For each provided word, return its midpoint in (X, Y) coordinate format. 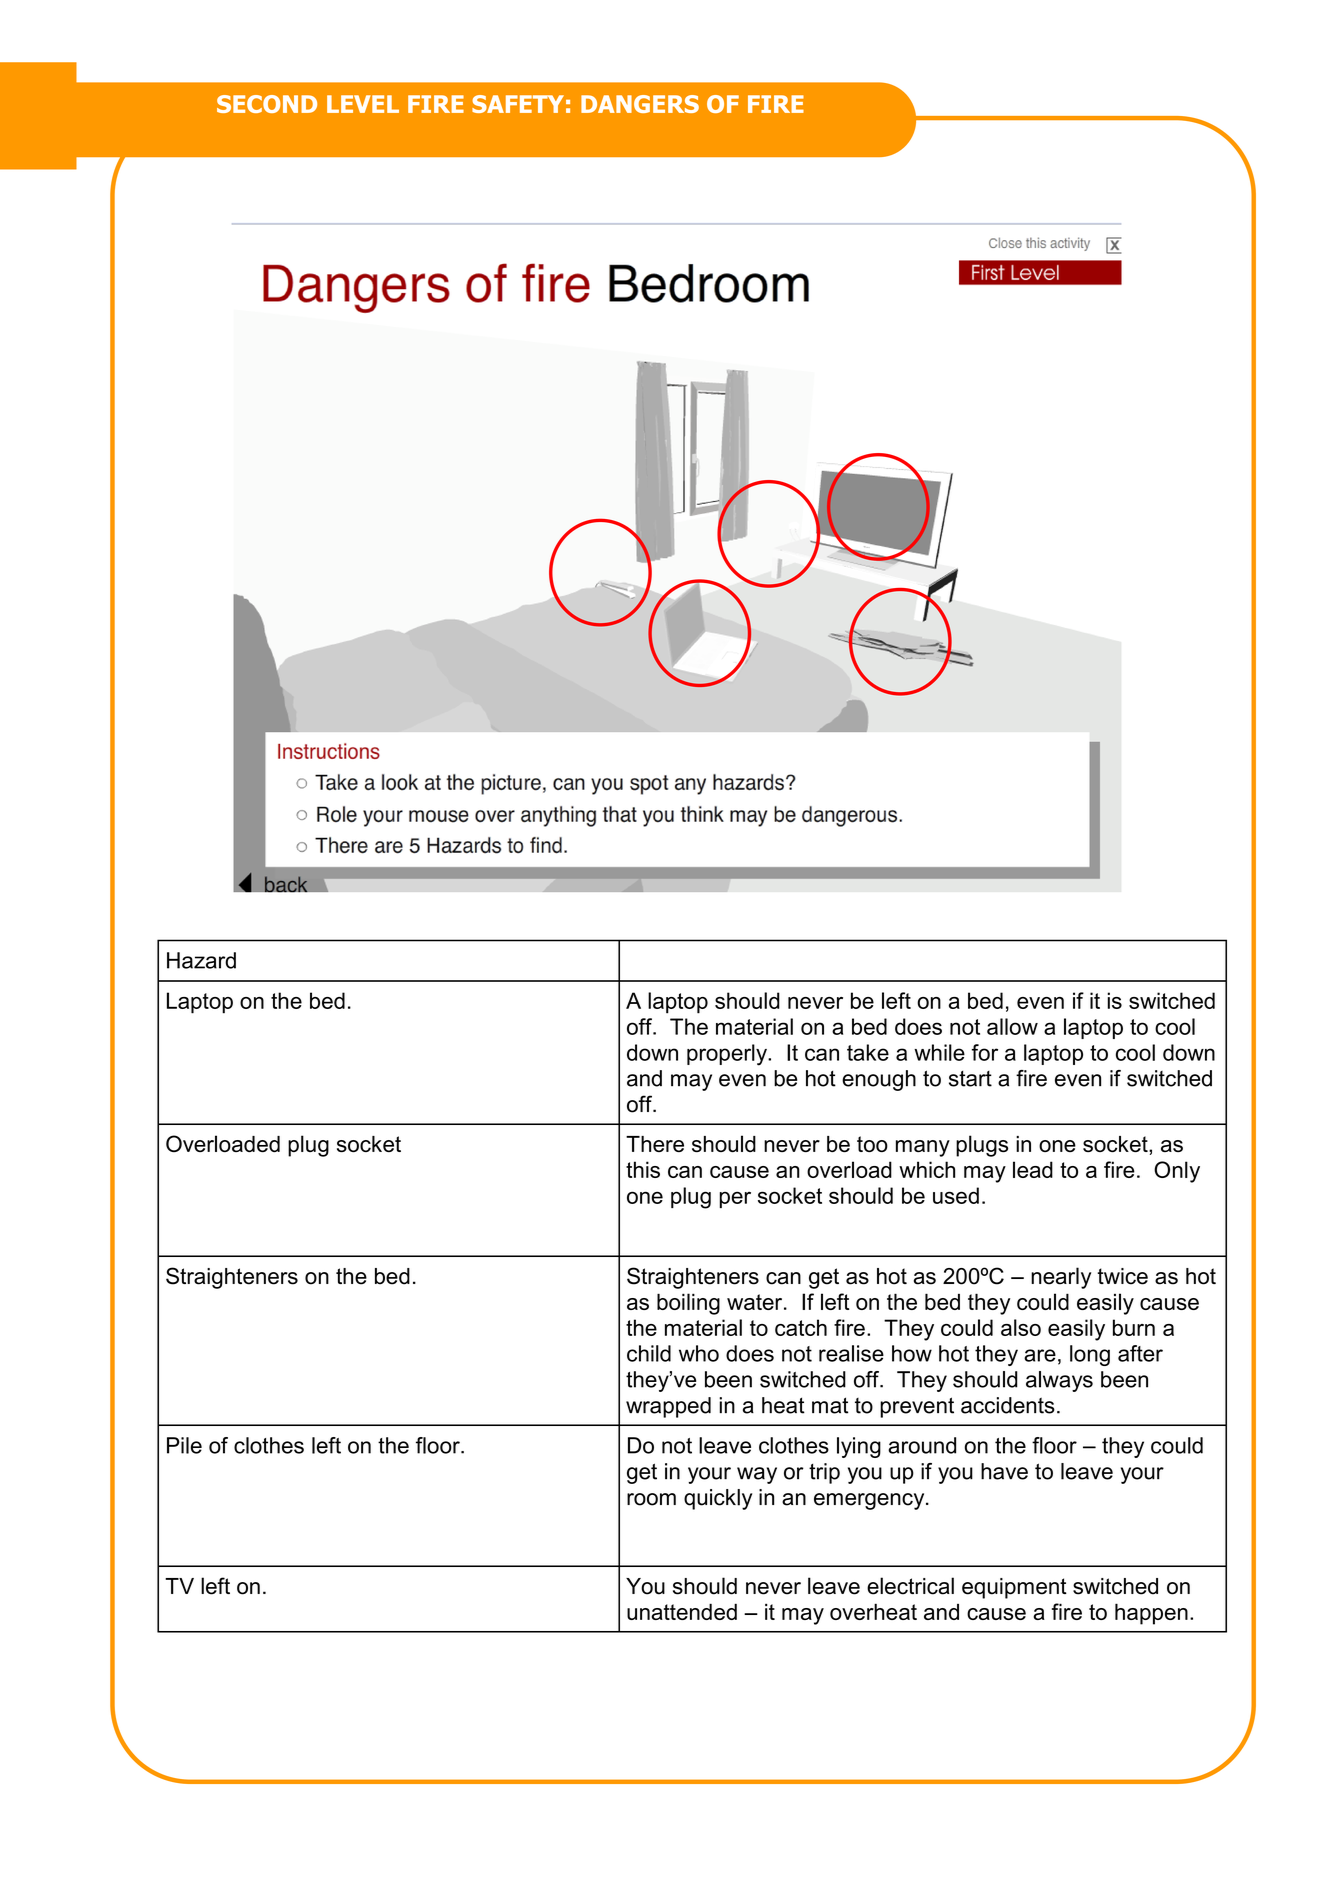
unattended (682, 1611)
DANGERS (640, 104)
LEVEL (363, 104)
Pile (184, 1445)
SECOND (267, 104)
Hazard (201, 960)
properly (728, 1055)
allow (1012, 1026)
